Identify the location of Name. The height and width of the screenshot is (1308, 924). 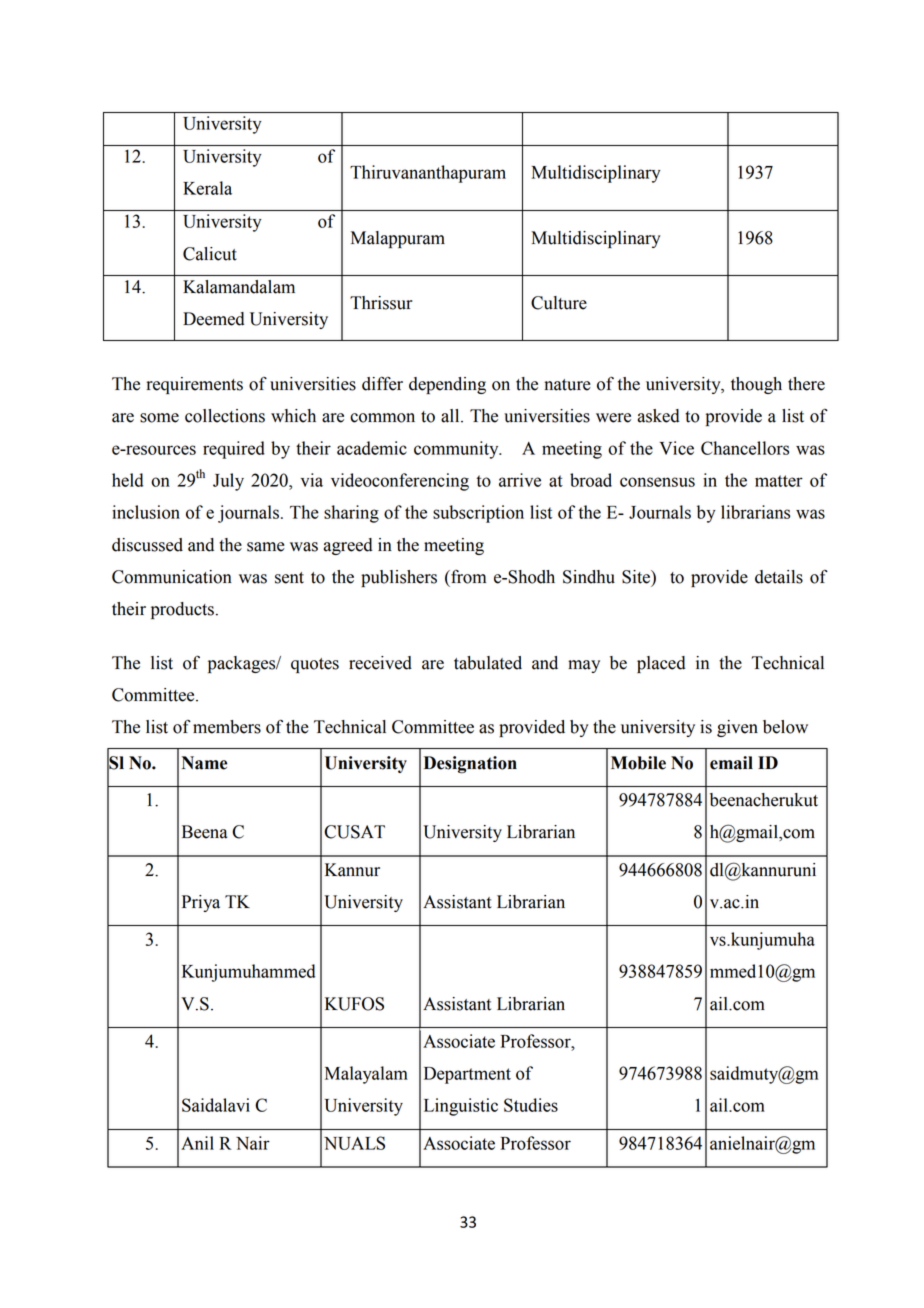
(204, 763).
